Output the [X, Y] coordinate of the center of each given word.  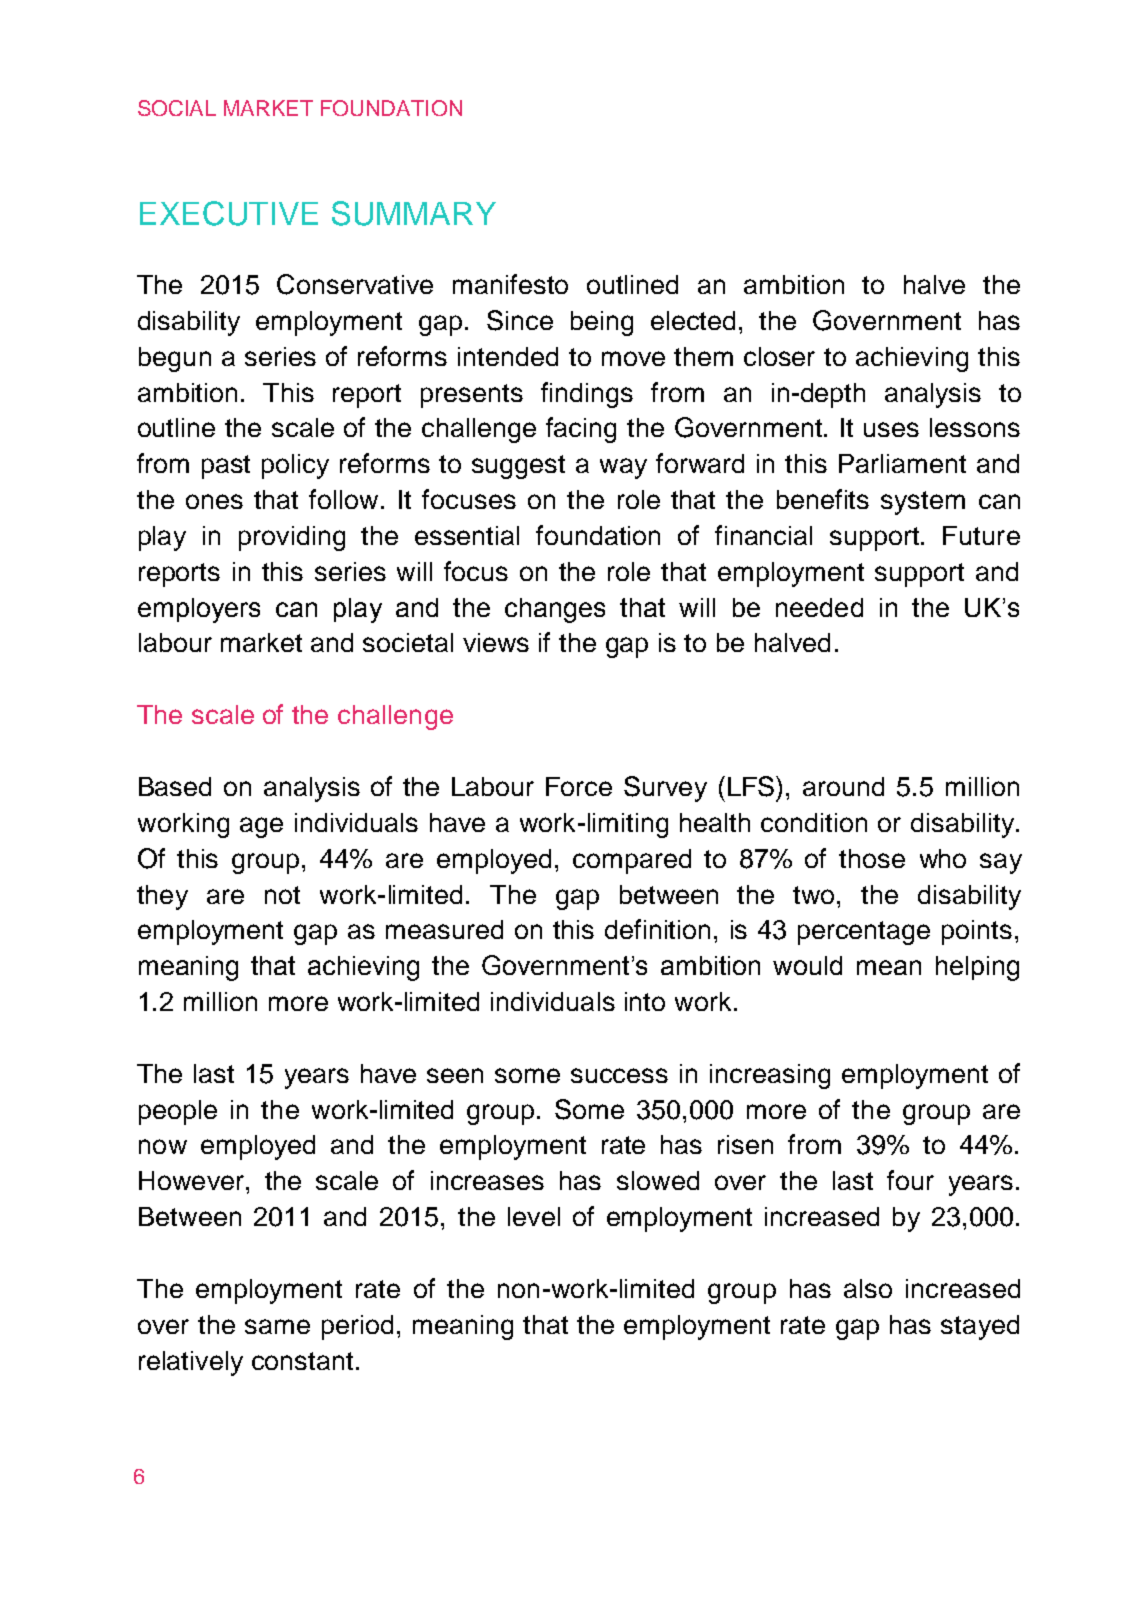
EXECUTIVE [229, 213]
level [534, 1216]
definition [657, 929]
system [923, 503]
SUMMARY [414, 213]
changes [555, 610]
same [277, 1326]
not [282, 895]
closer [779, 356]
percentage [864, 933]
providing [292, 538]
